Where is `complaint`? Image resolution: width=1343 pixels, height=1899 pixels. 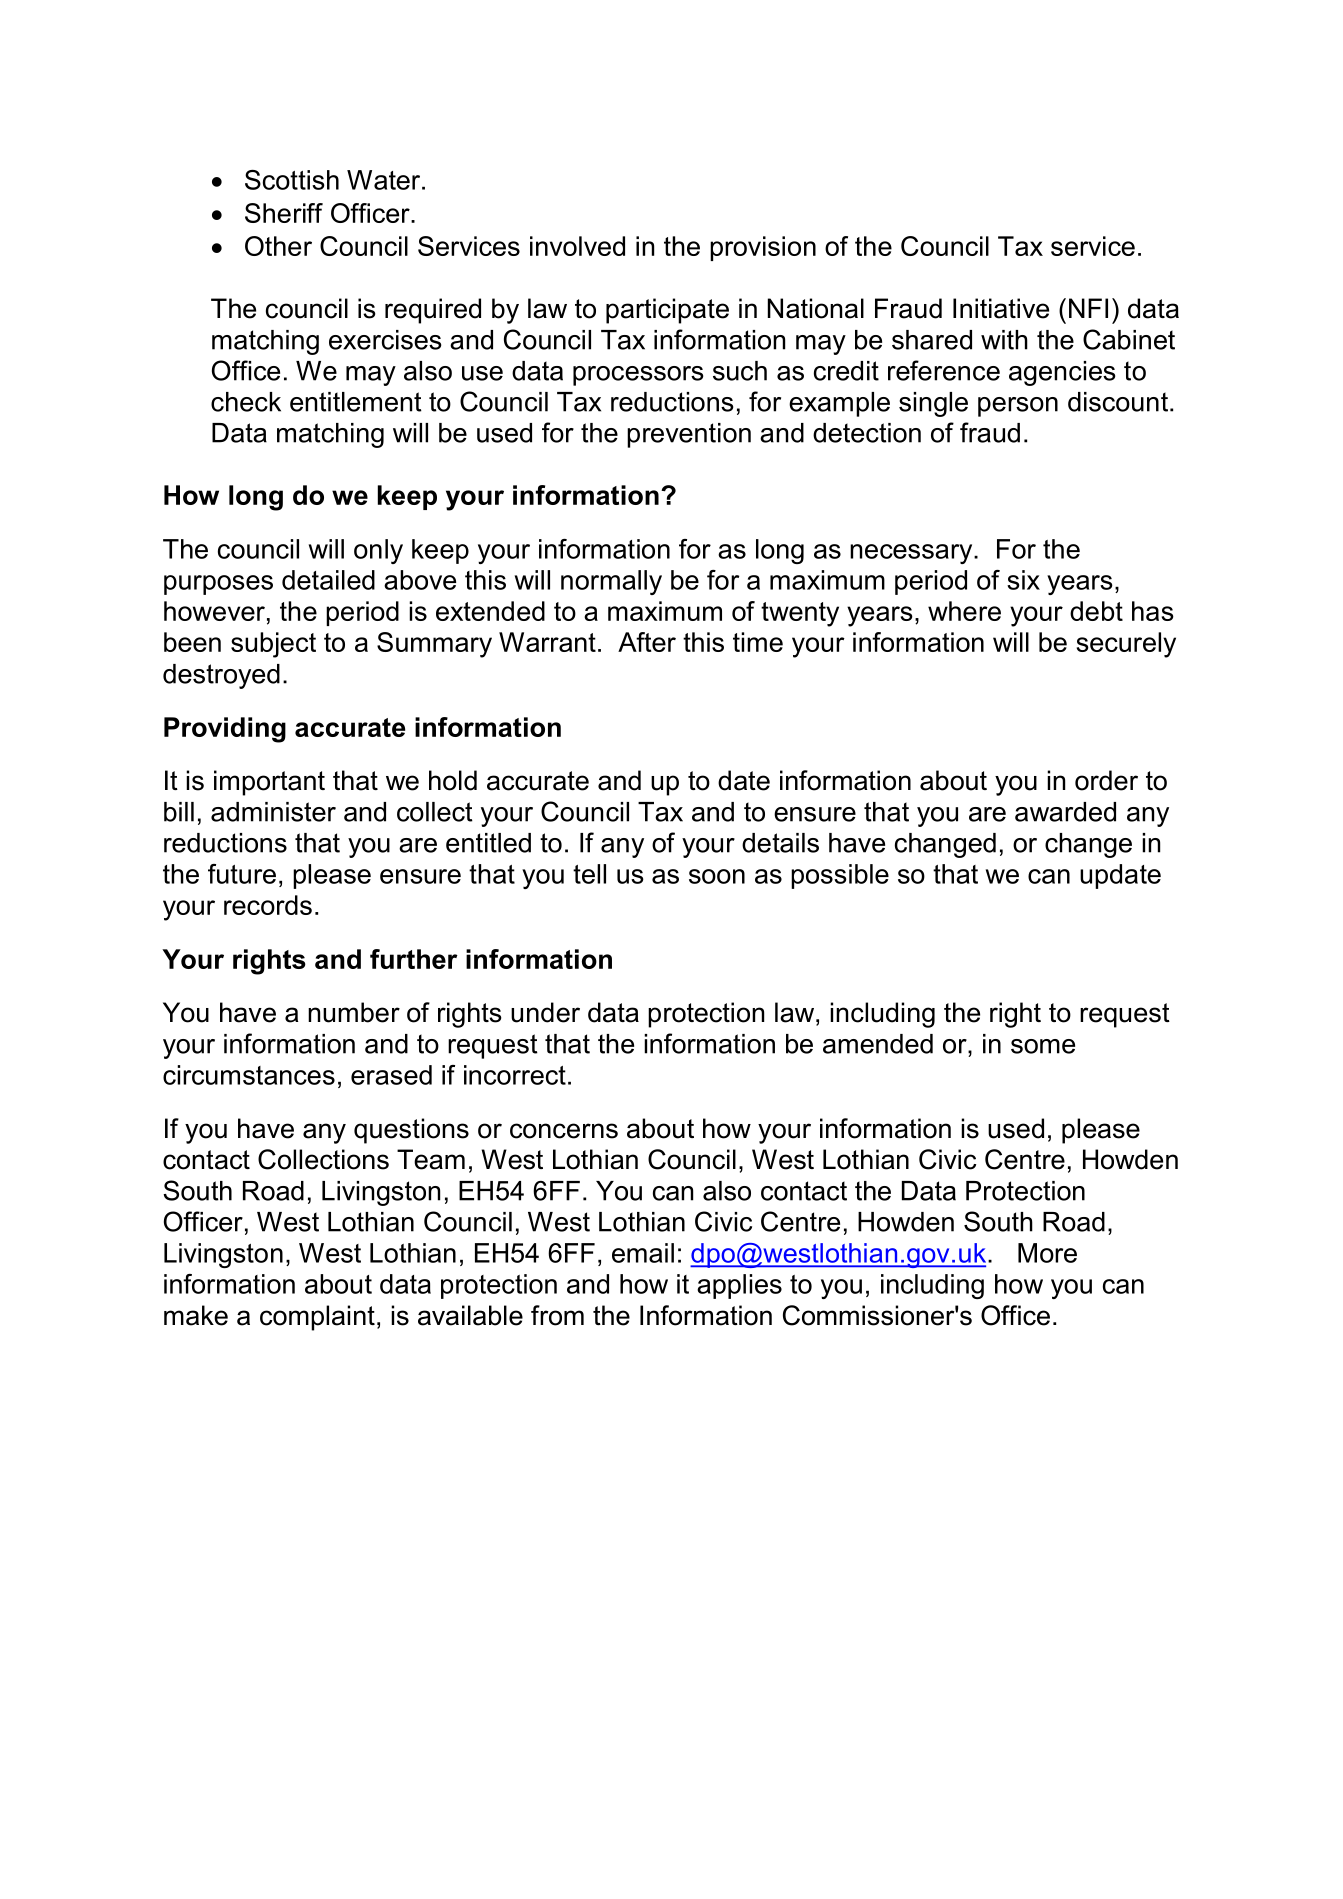
complaint is located at coordinates (317, 1318).
